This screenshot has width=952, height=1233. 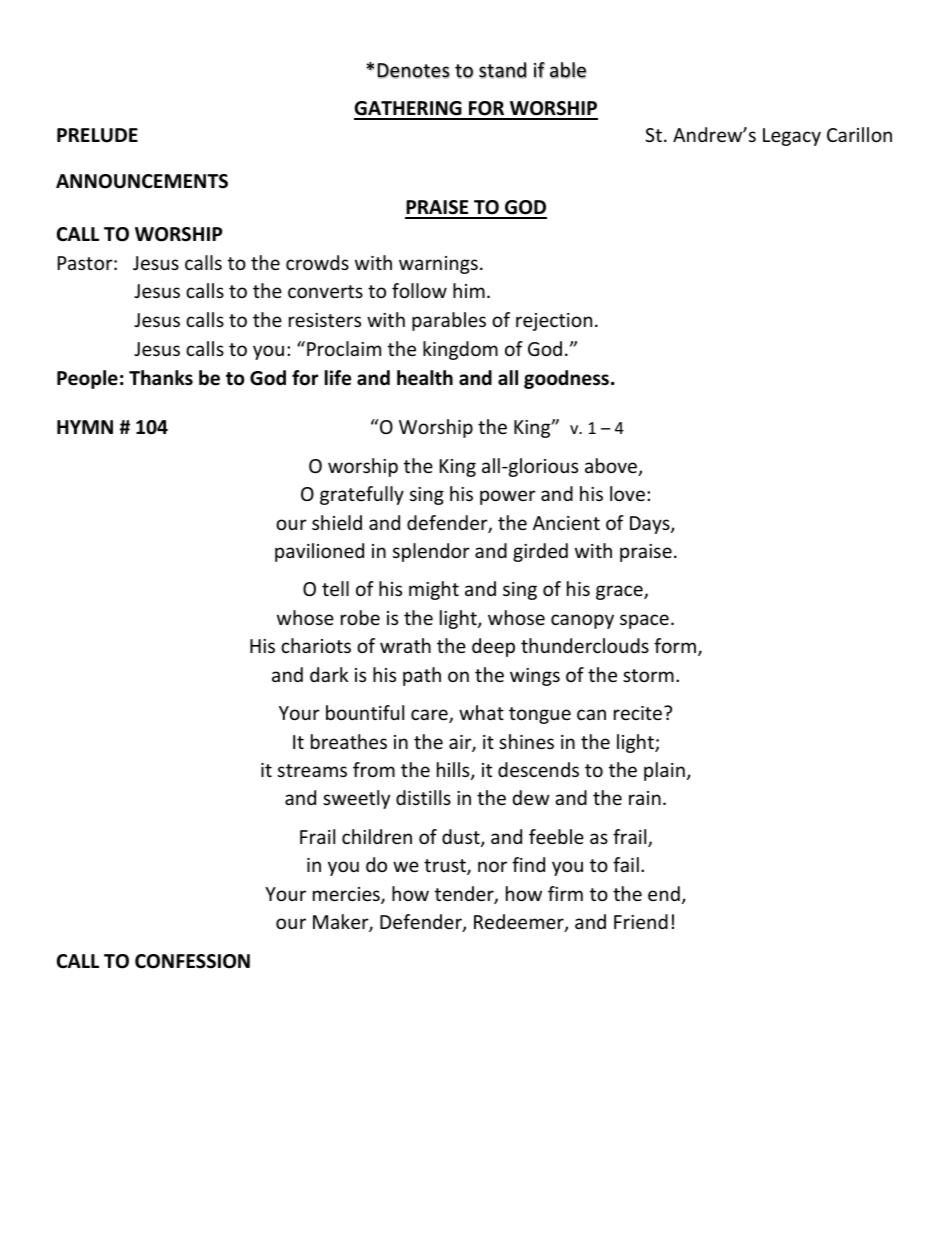 I want to click on streams, so click(x=312, y=770).
